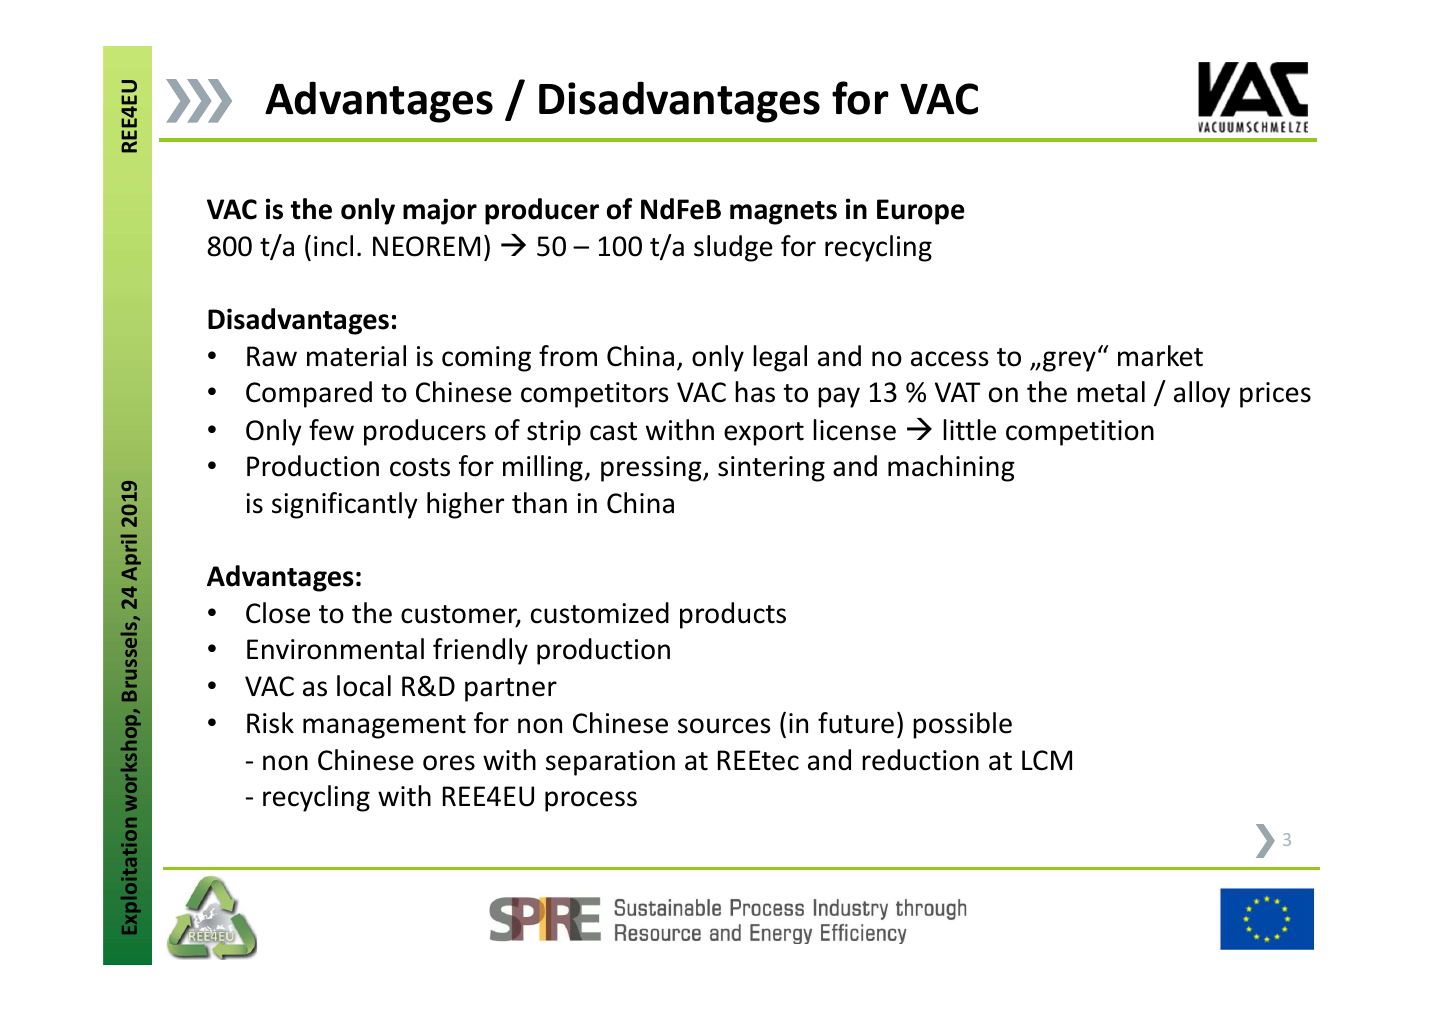 The height and width of the screenshot is (1012, 1432). Describe the element at coordinates (1202, 394) in the screenshot. I see `alloy` at that location.
